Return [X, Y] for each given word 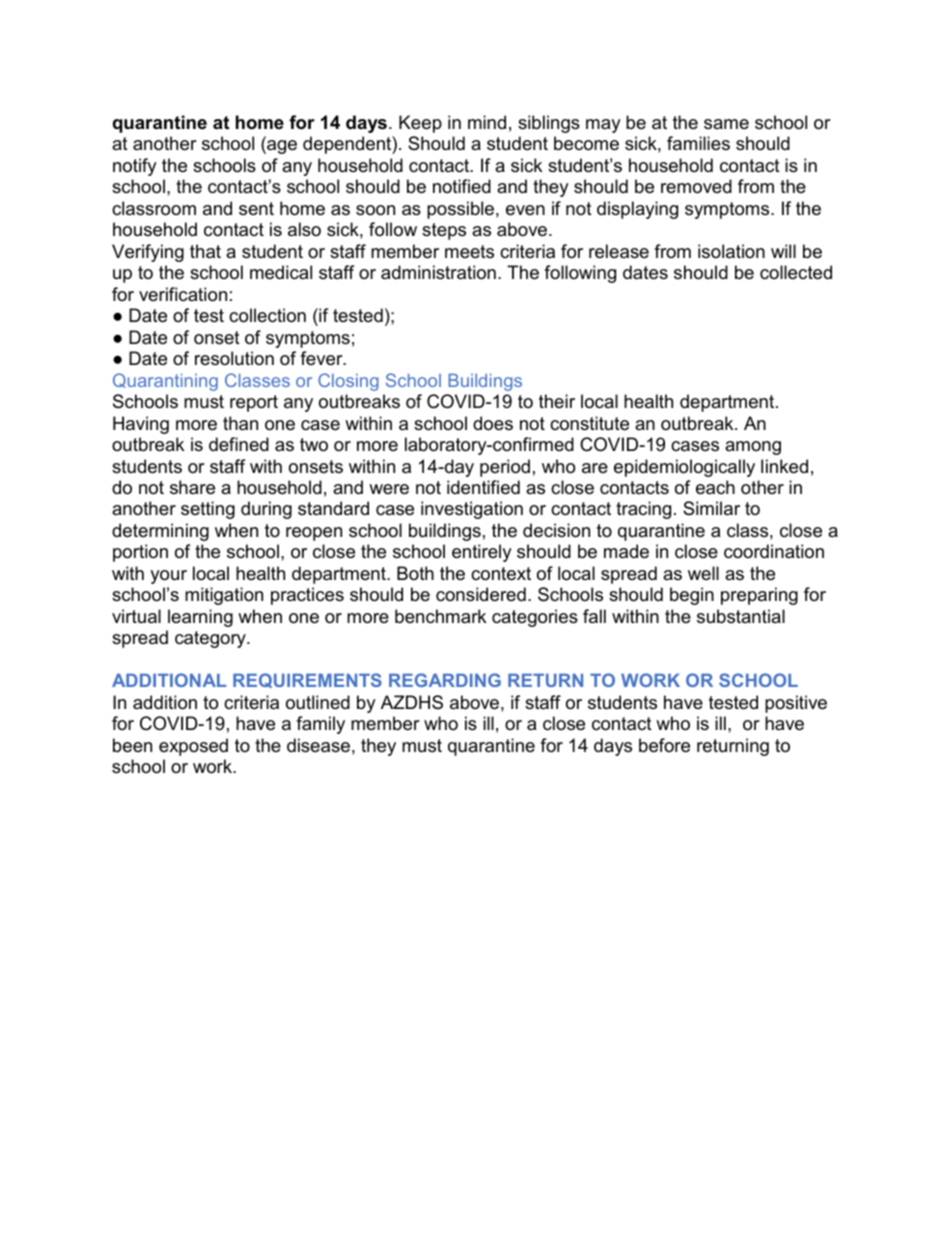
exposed [193, 747]
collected [796, 272]
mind [487, 122]
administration [438, 272]
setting [208, 510]
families [698, 143]
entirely [482, 553]
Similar [711, 508]
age [281, 147]
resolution [234, 358]
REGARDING [445, 680]
